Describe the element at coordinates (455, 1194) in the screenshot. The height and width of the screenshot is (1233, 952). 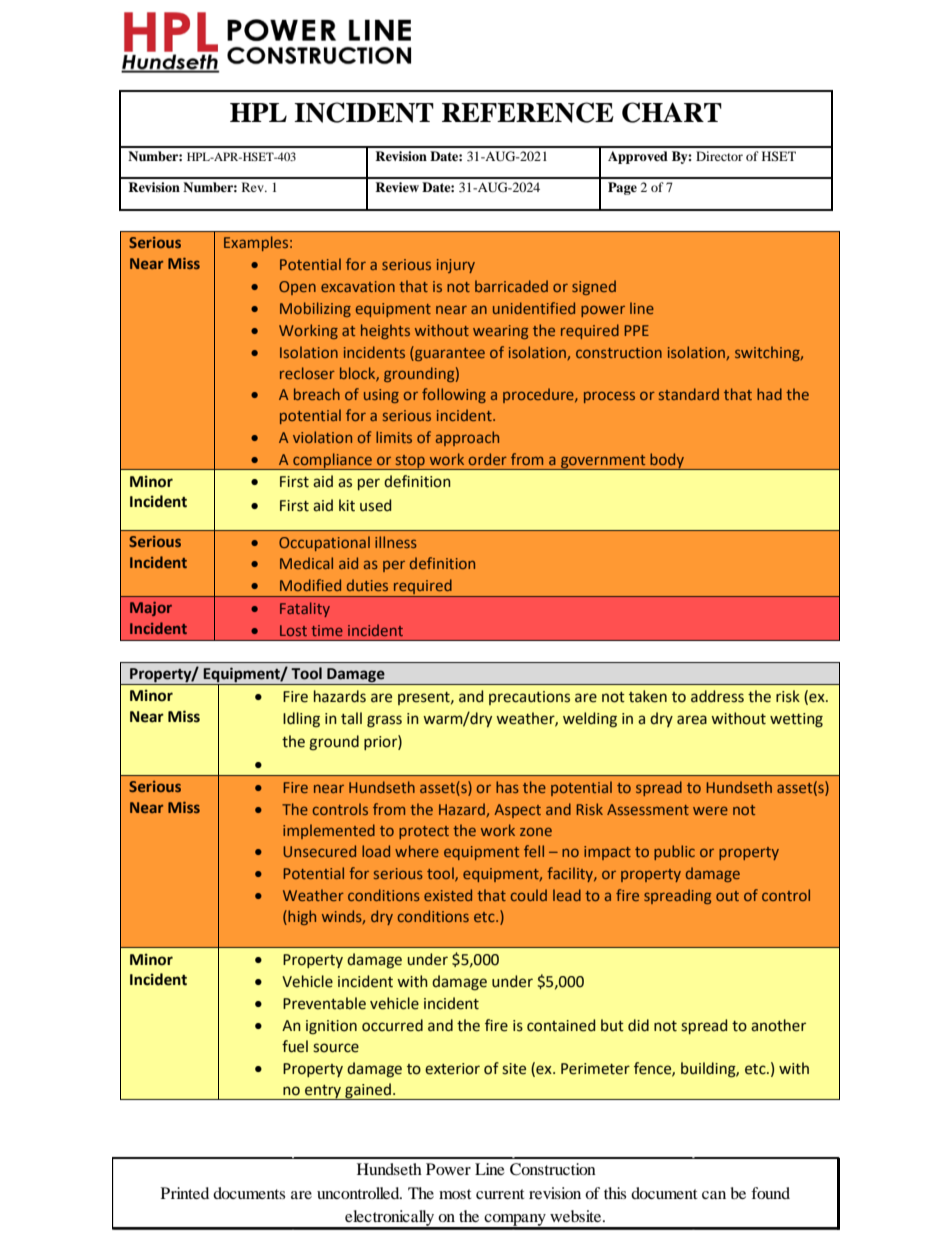
I see `most` at that location.
